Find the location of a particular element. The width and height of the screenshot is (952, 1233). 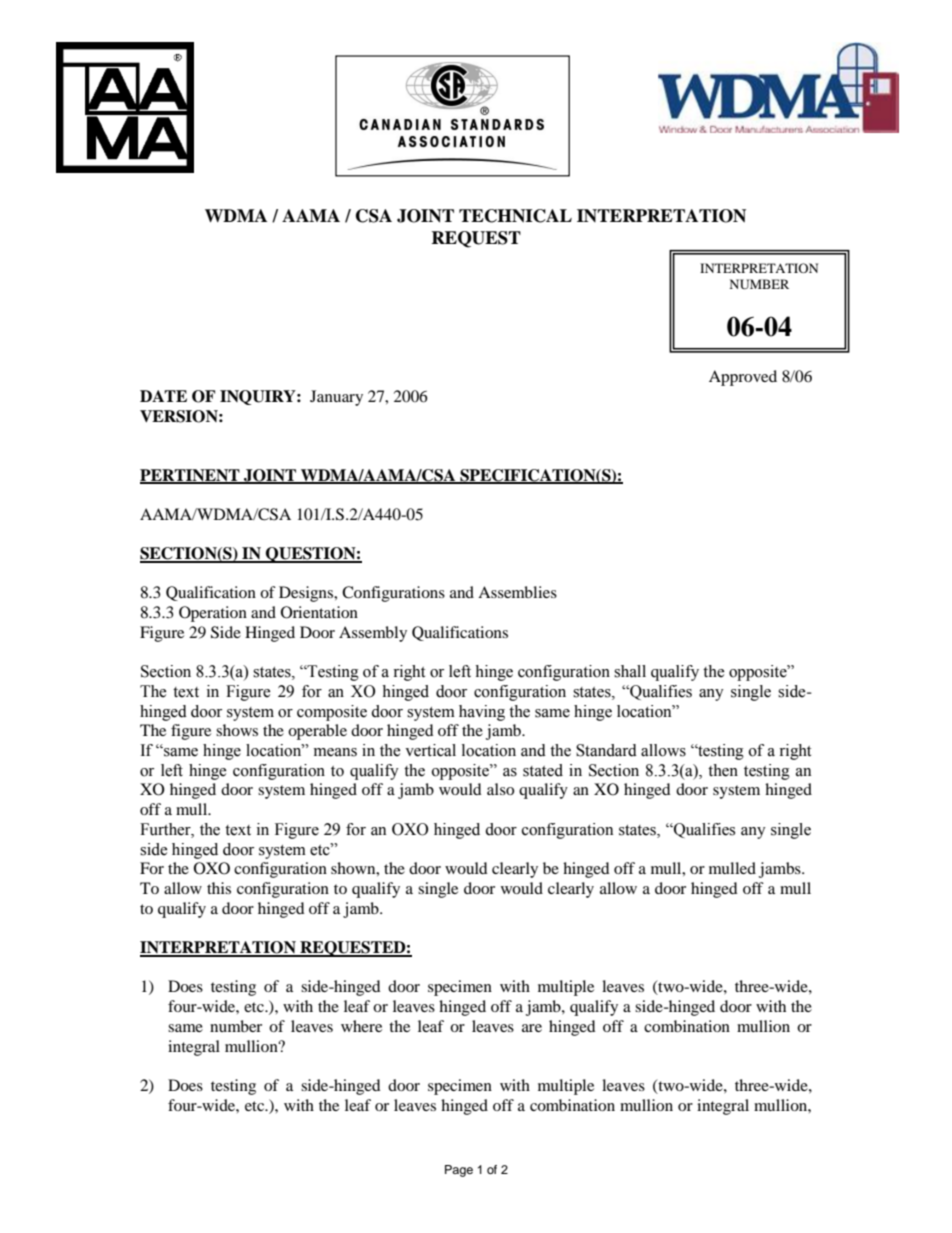

January is located at coordinates (336, 398).
